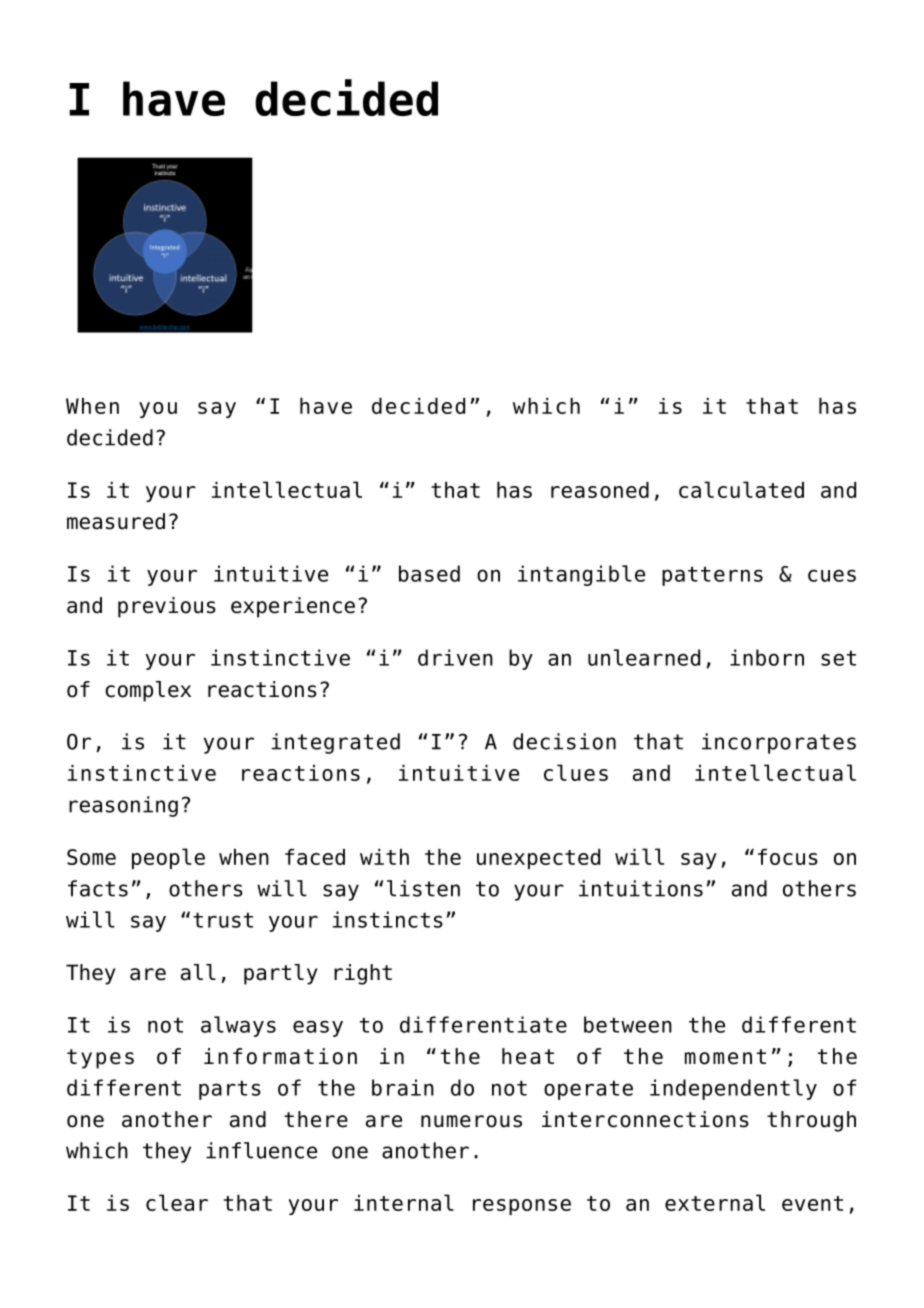 The width and height of the screenshot is (924, 1308). What do you see at coordinates (528, 1056) in the screenshot?
I see `heat` at bounding box center [528, 1056].
